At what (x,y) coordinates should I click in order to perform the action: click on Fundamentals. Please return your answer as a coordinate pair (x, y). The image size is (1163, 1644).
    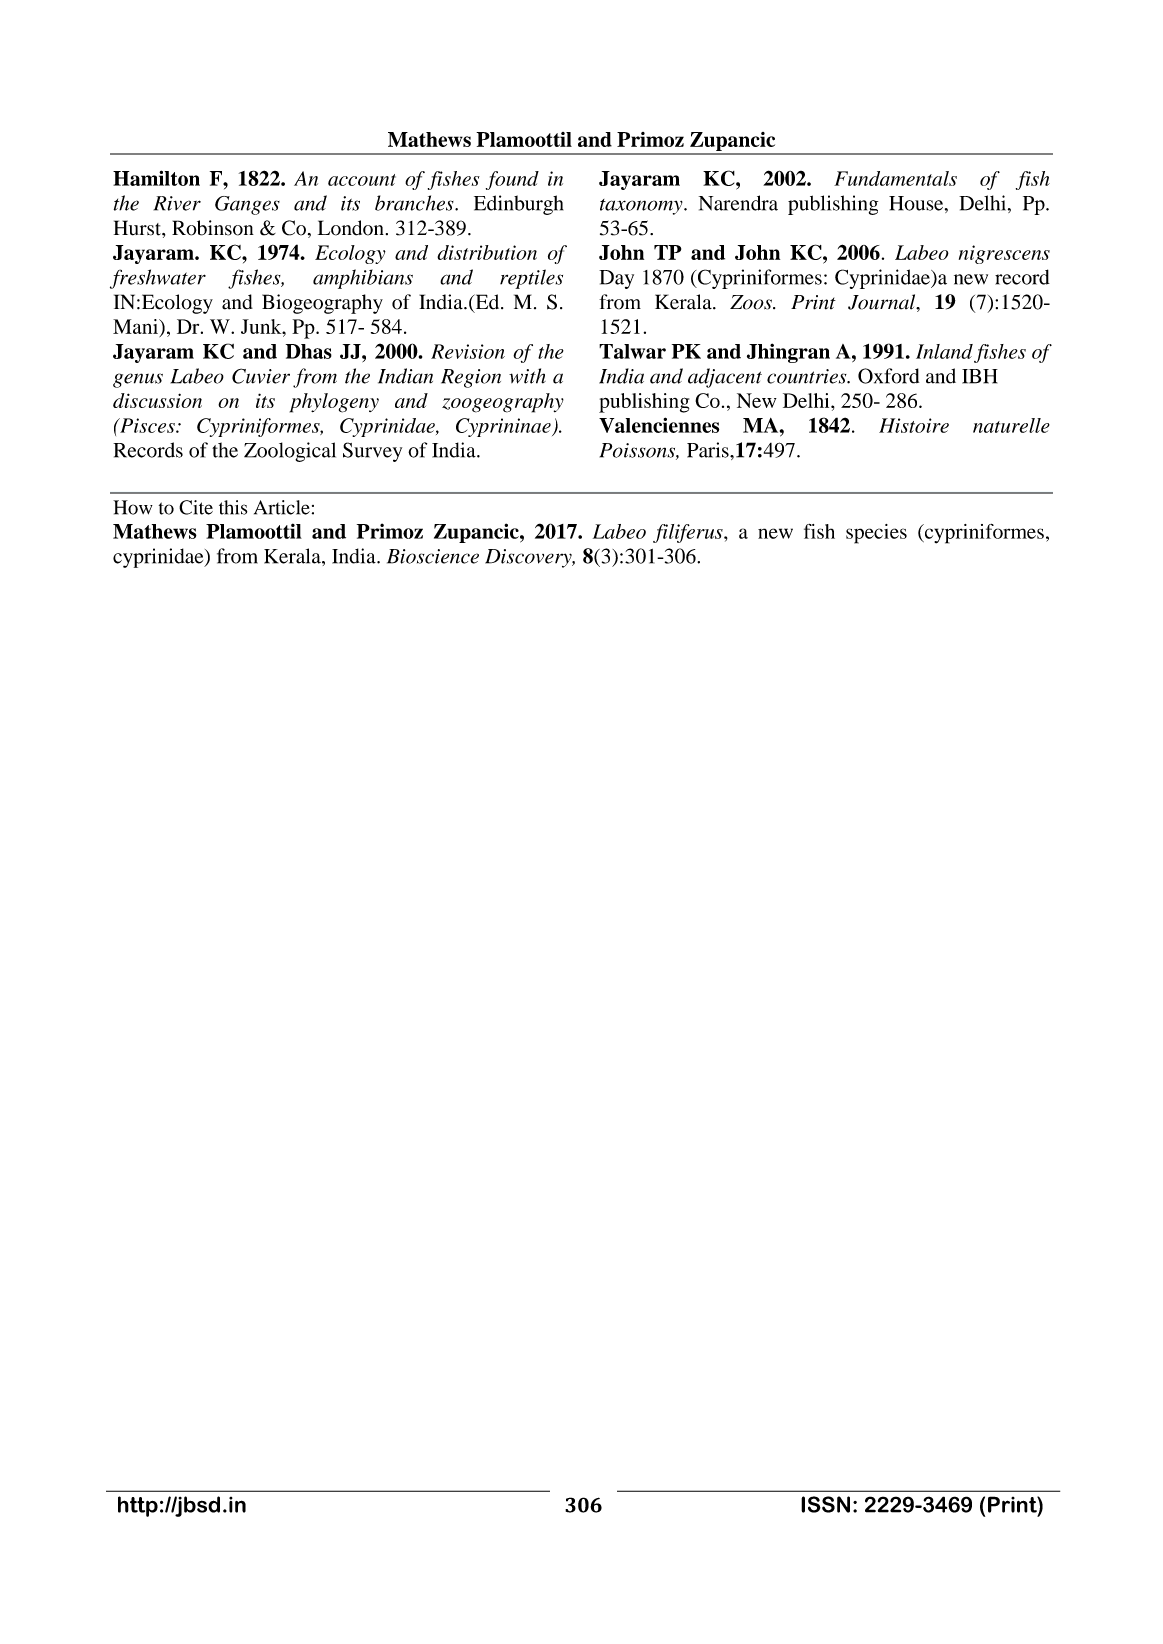
    Looking at the image, I should click on (895, 178).
